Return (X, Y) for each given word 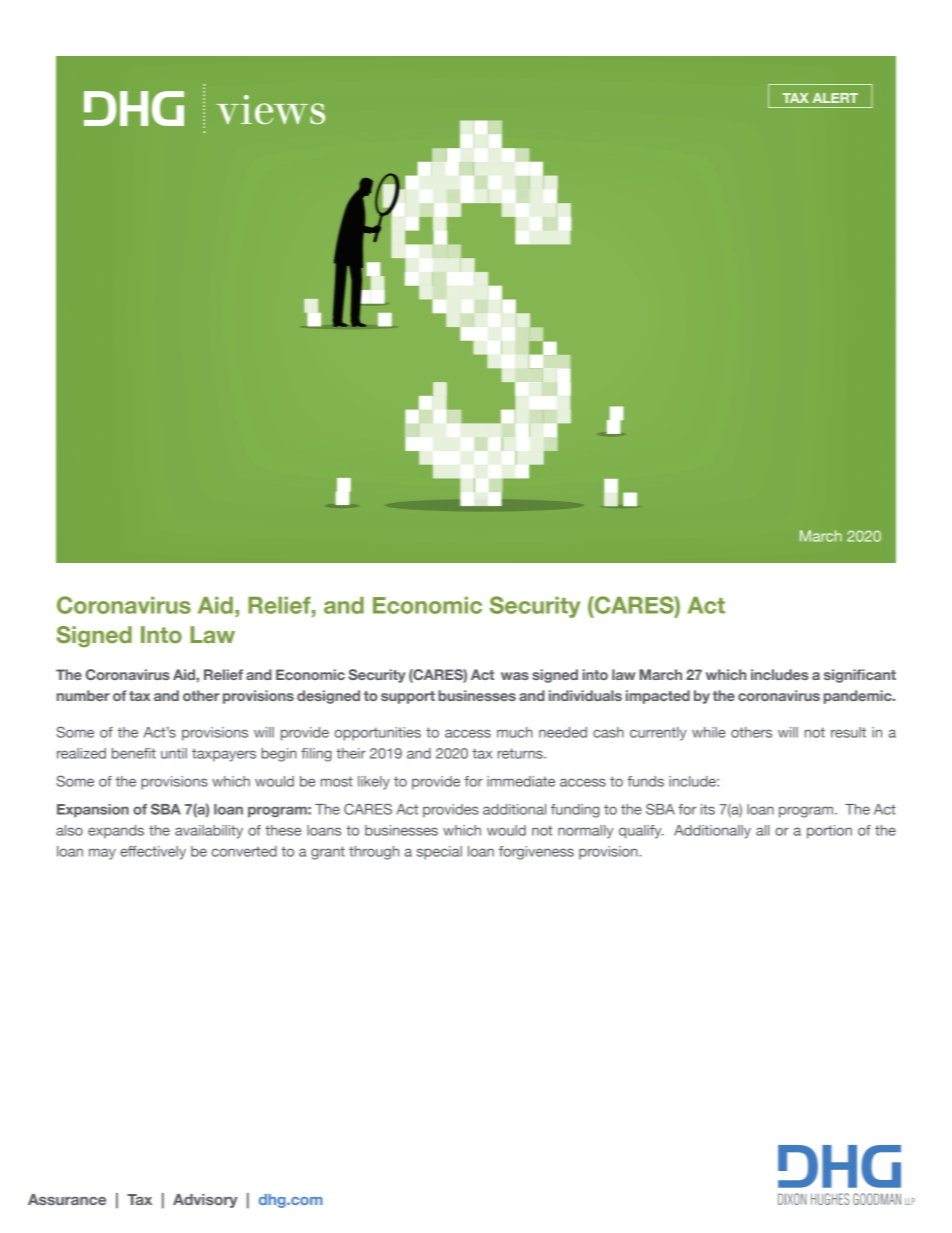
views (270, 109)
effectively (153, 853)
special (439, 853)
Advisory (205, 1201)
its (708, 809)
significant (860, 676)
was (515, 676)
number (83, 695)
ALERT (835, 98)
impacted (658, 697)
